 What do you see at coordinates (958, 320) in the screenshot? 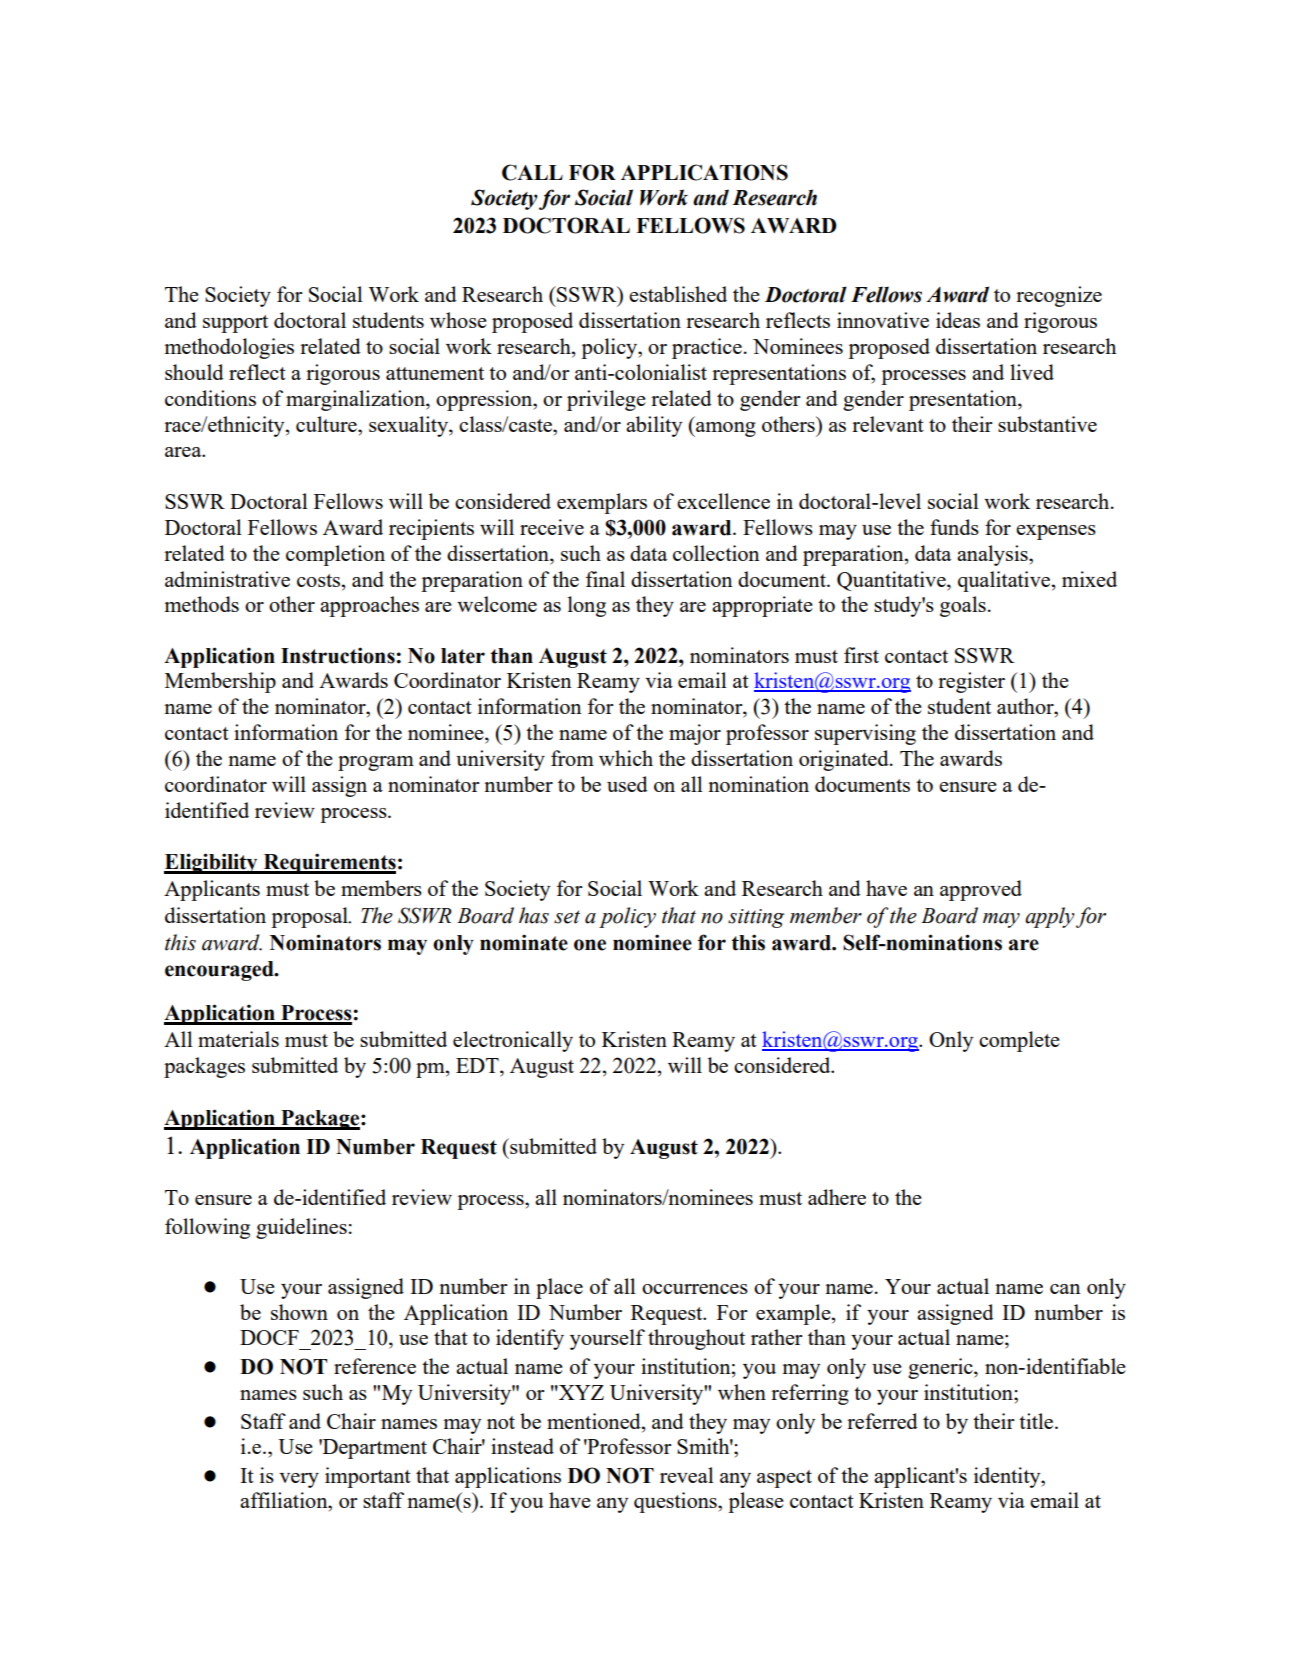
I see `ideas` at bounding box center [958, 320].
